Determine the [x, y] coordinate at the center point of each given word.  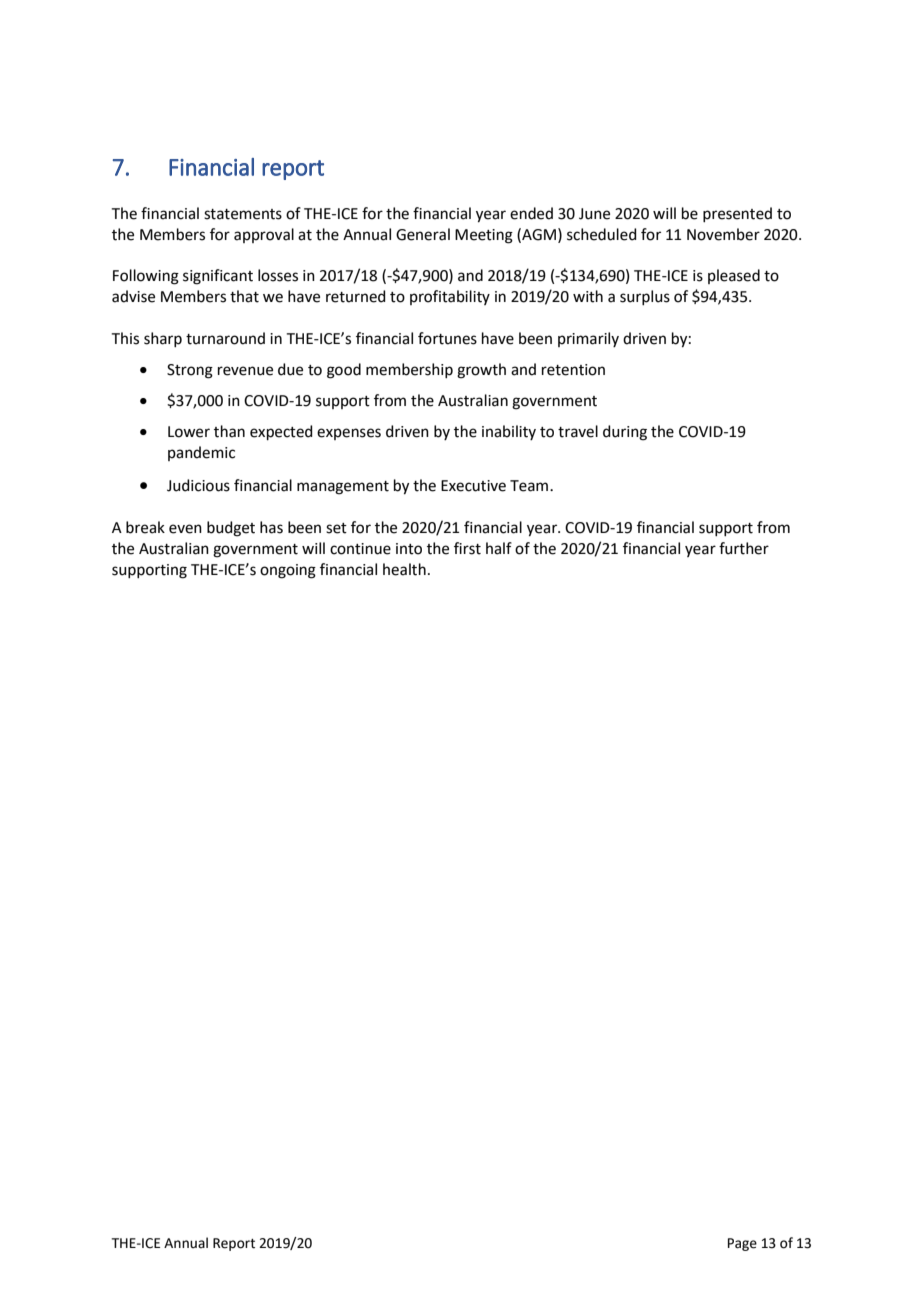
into [409, 549]
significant [218, 277]
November [723, 234]
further [744, 548]
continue [360, 549]
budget [231, 529]
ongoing [288, 571]
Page [742, 1244]
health [404, 569]
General [423, 234]
